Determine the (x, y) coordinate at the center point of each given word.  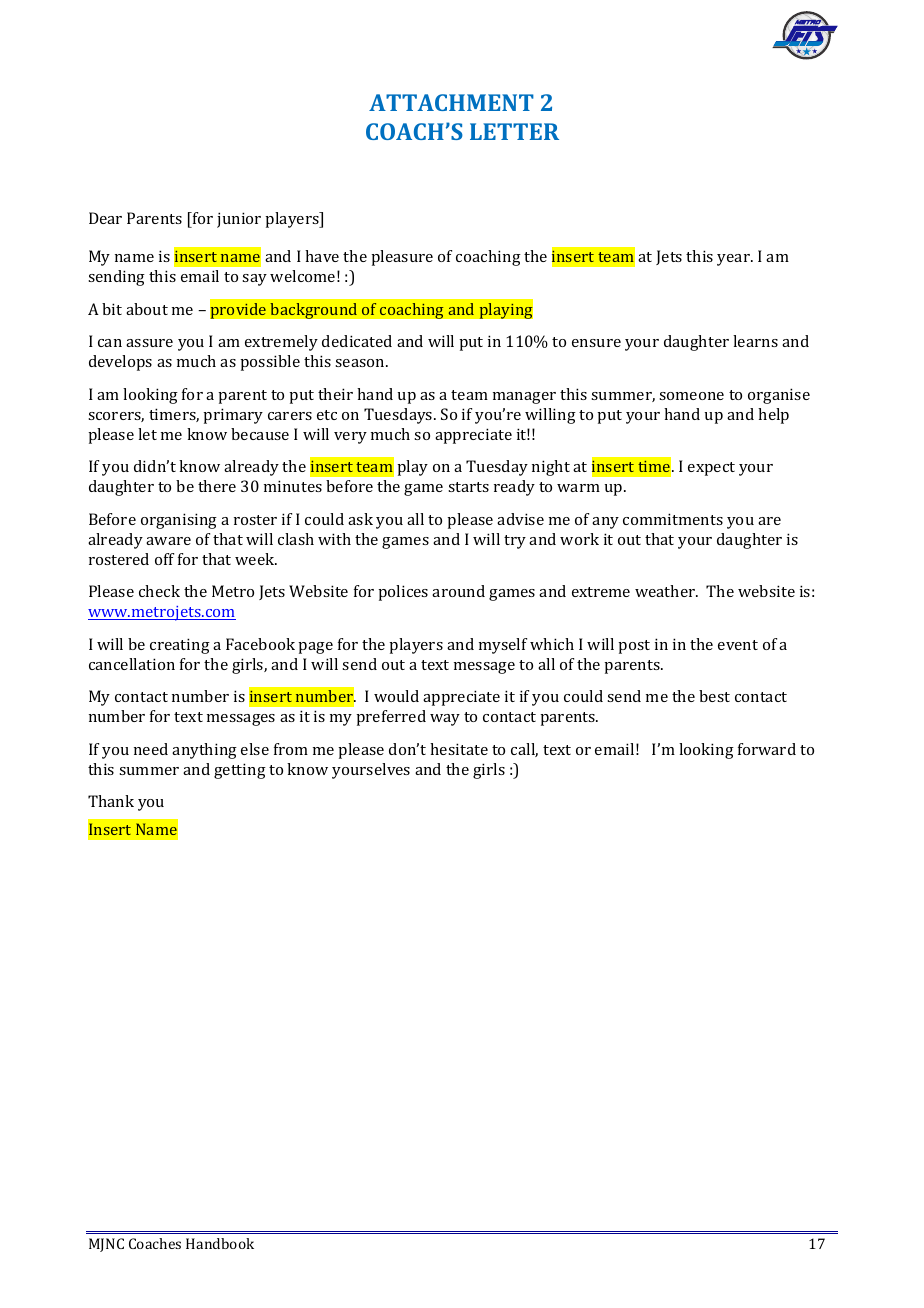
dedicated (357, 341)
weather (666, 591)
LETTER (514, 131)
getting (240, 771)
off (164, 559)
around (458, 591)
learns (755, 341)
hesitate (459, 749)
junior (239, 220)
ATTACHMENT (451, 102)
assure (149, 343)
